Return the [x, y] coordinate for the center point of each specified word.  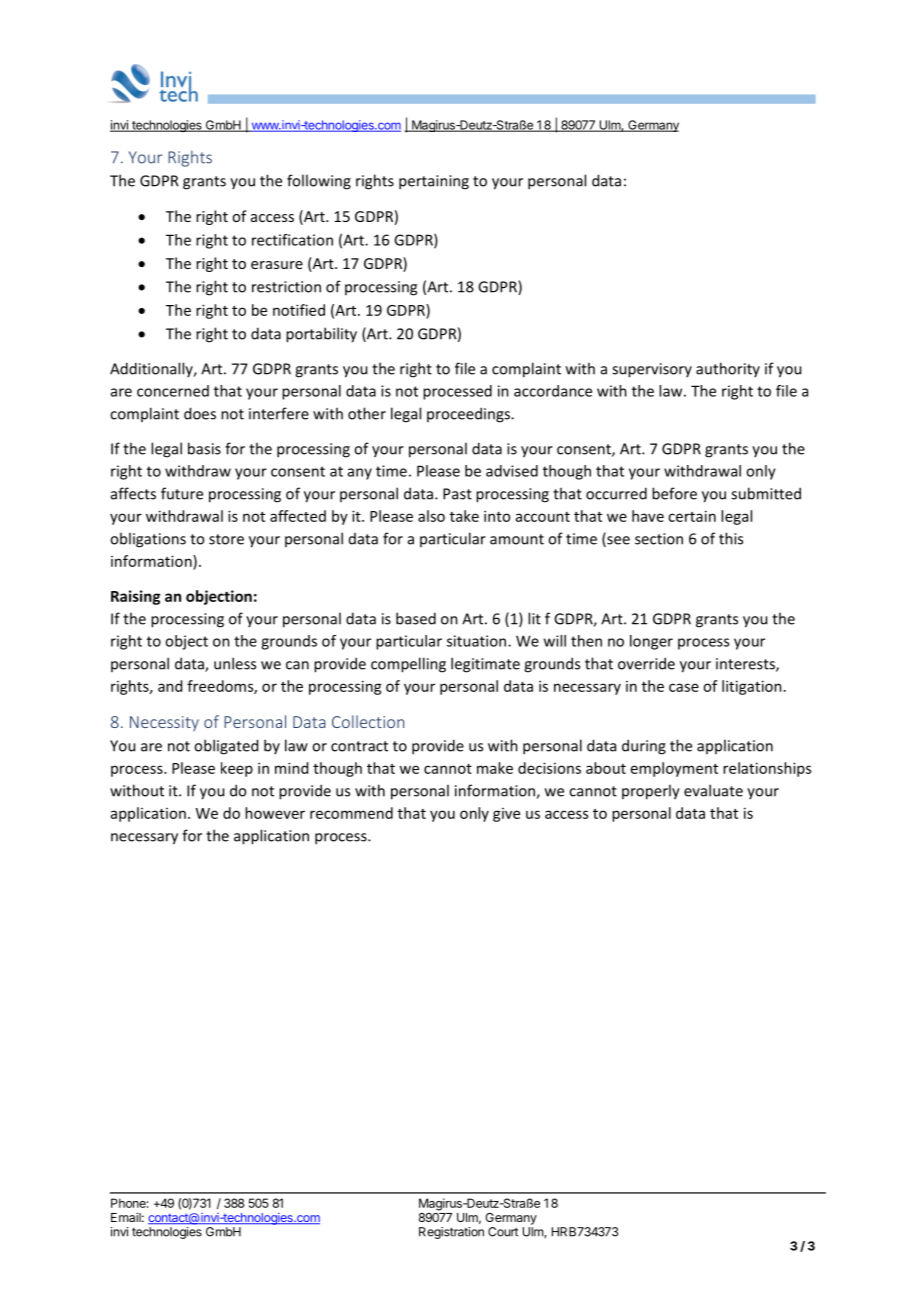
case [684, 687]
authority [728, 369]
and [170, 686]
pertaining [434, 182]
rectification [292, 240]
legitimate [485, 665]
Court [503, 1232]
